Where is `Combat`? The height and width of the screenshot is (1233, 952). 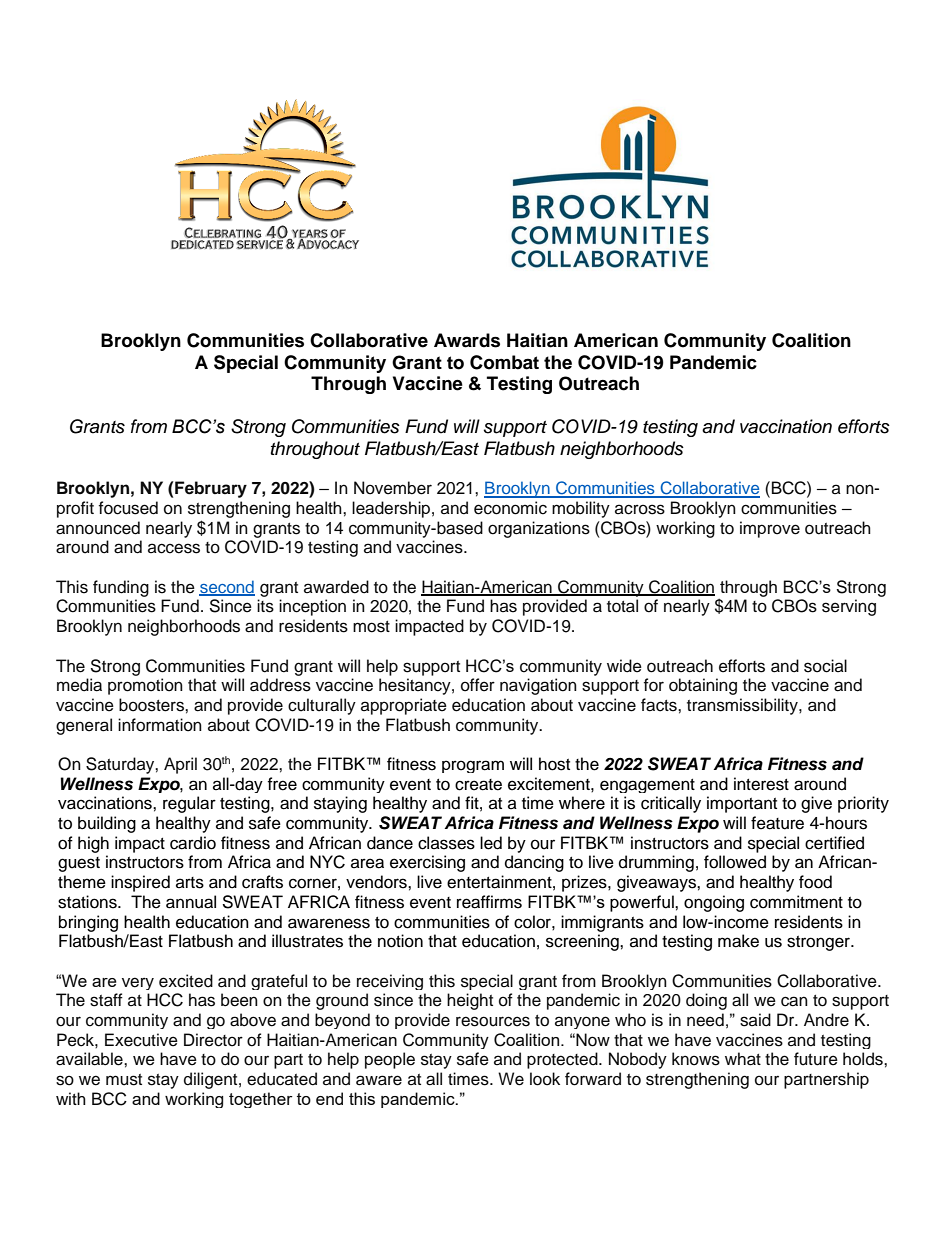 Combat is located at coordinates (504, 362).
